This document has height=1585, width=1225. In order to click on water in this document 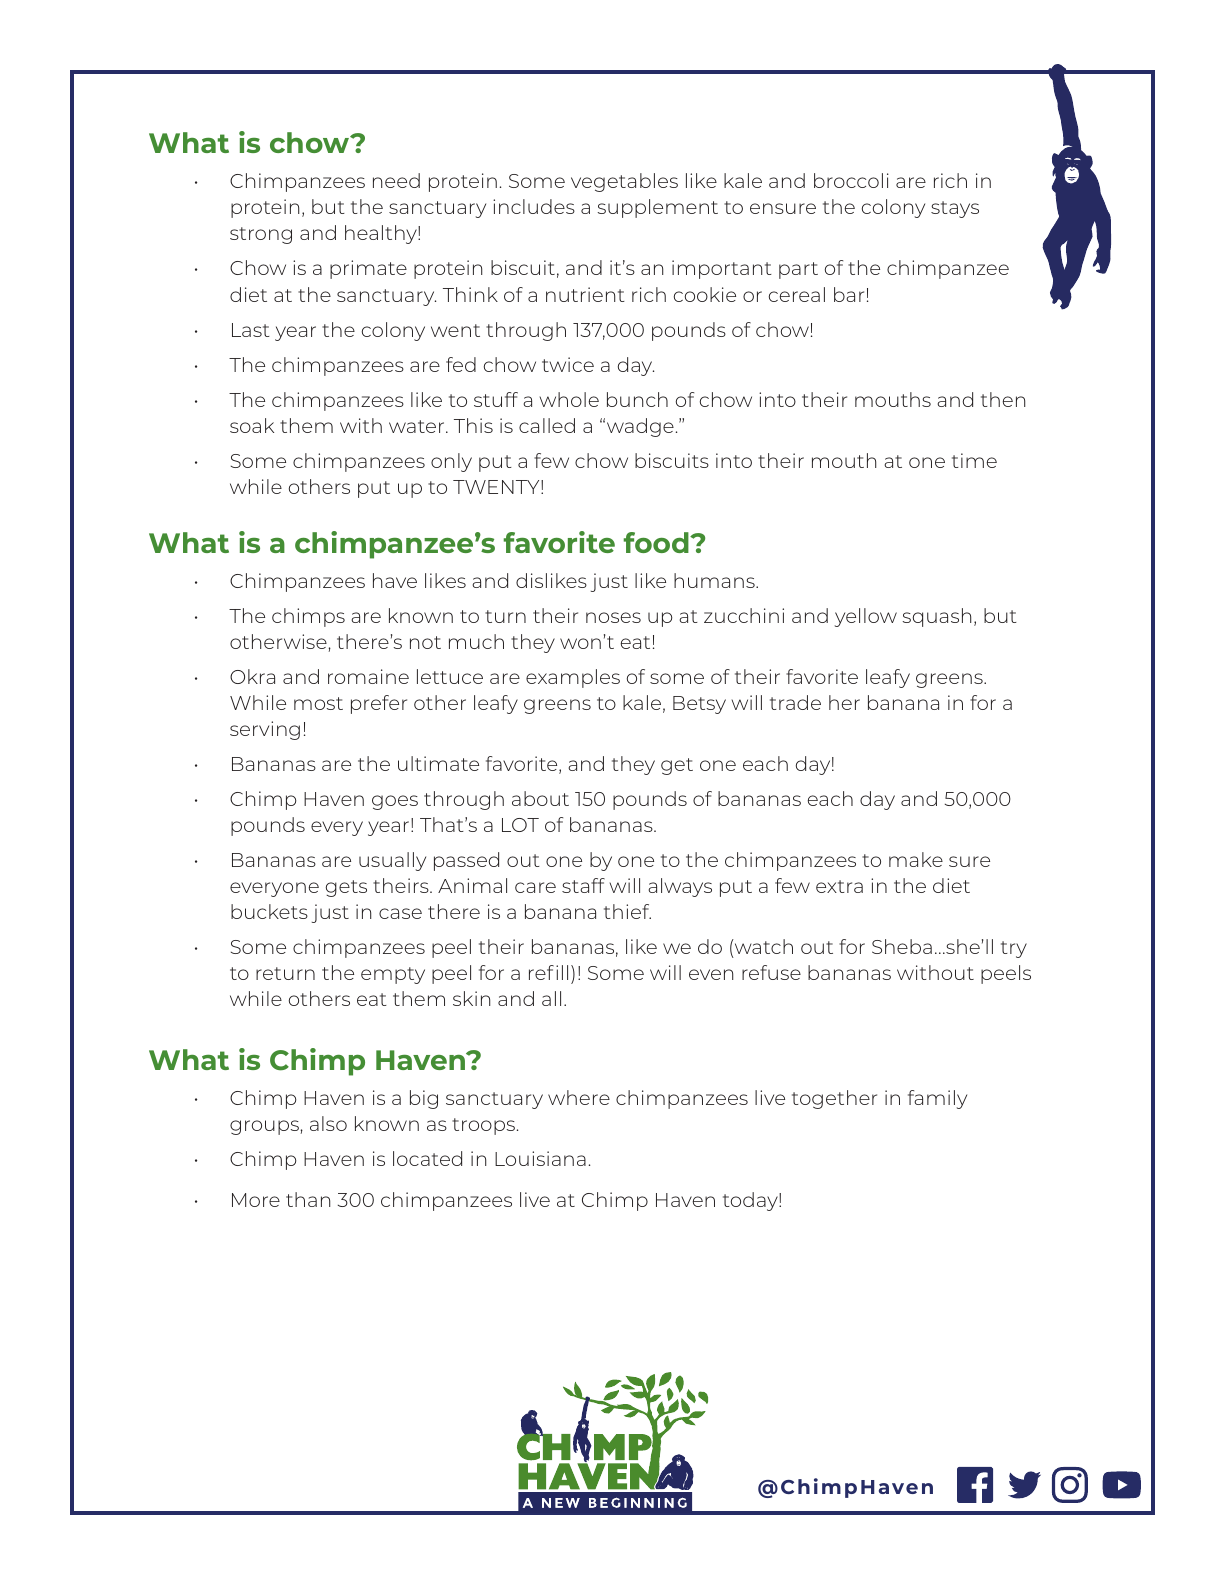, I will do `click(418, 426)`.
